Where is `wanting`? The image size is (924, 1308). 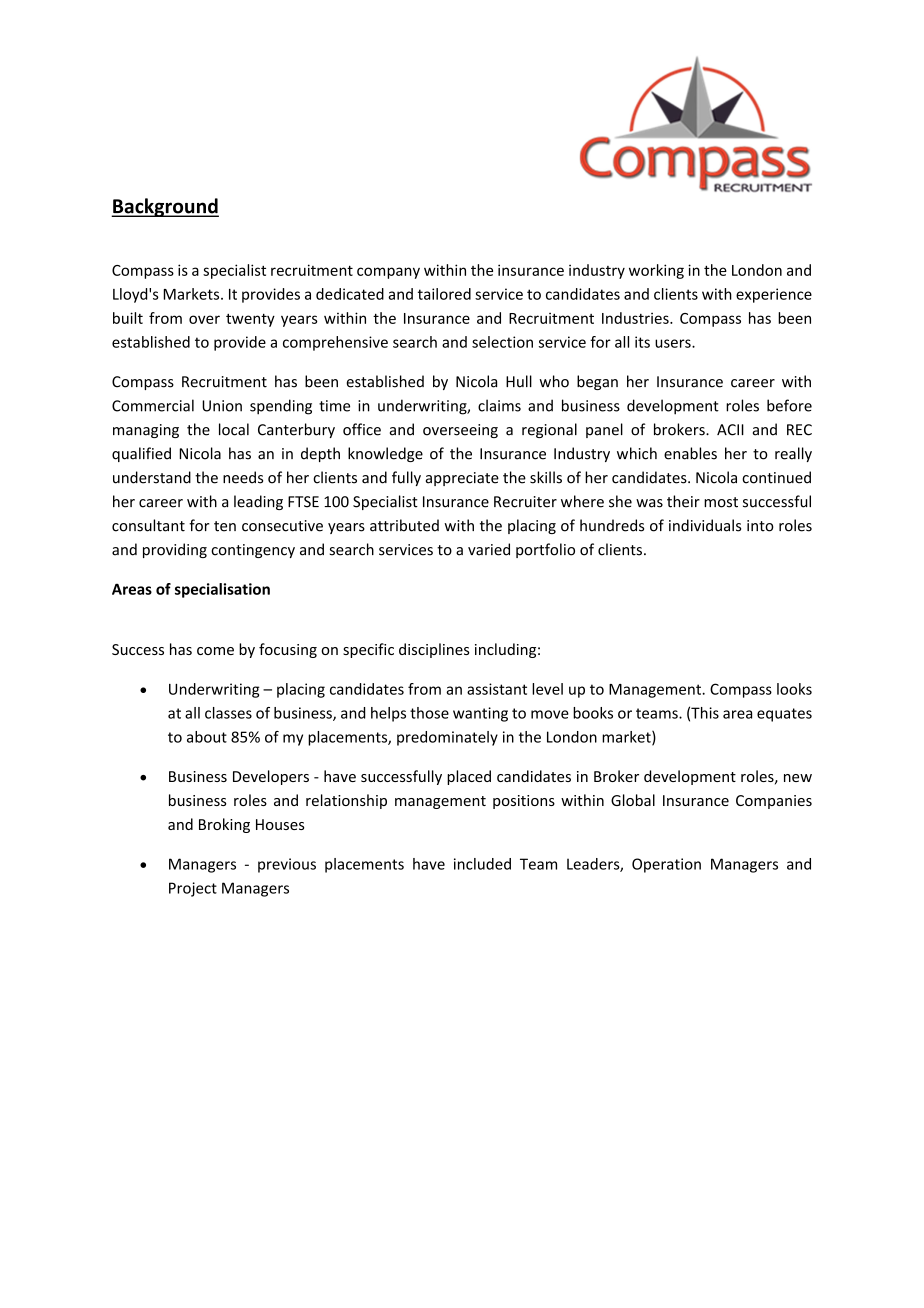
wanting is located at coordinates (480, 714).
